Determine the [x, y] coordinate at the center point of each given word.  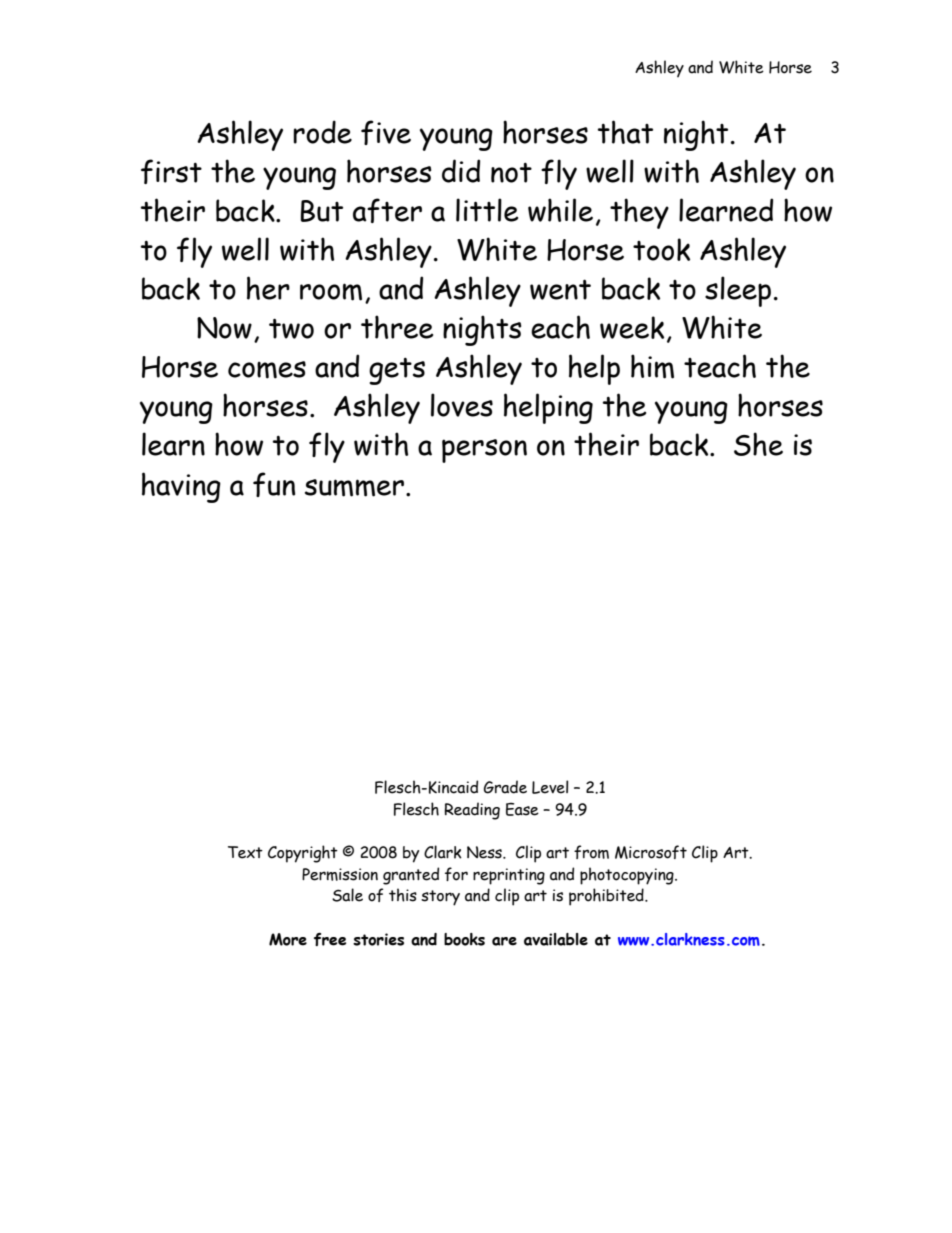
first [171, 171]
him [652, 366]
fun [274, 484]
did [461, 171]
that [625, 132]
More [288, 939]
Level [550, 787]
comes [267, 370]
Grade [505, 787]
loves [462, 405]
